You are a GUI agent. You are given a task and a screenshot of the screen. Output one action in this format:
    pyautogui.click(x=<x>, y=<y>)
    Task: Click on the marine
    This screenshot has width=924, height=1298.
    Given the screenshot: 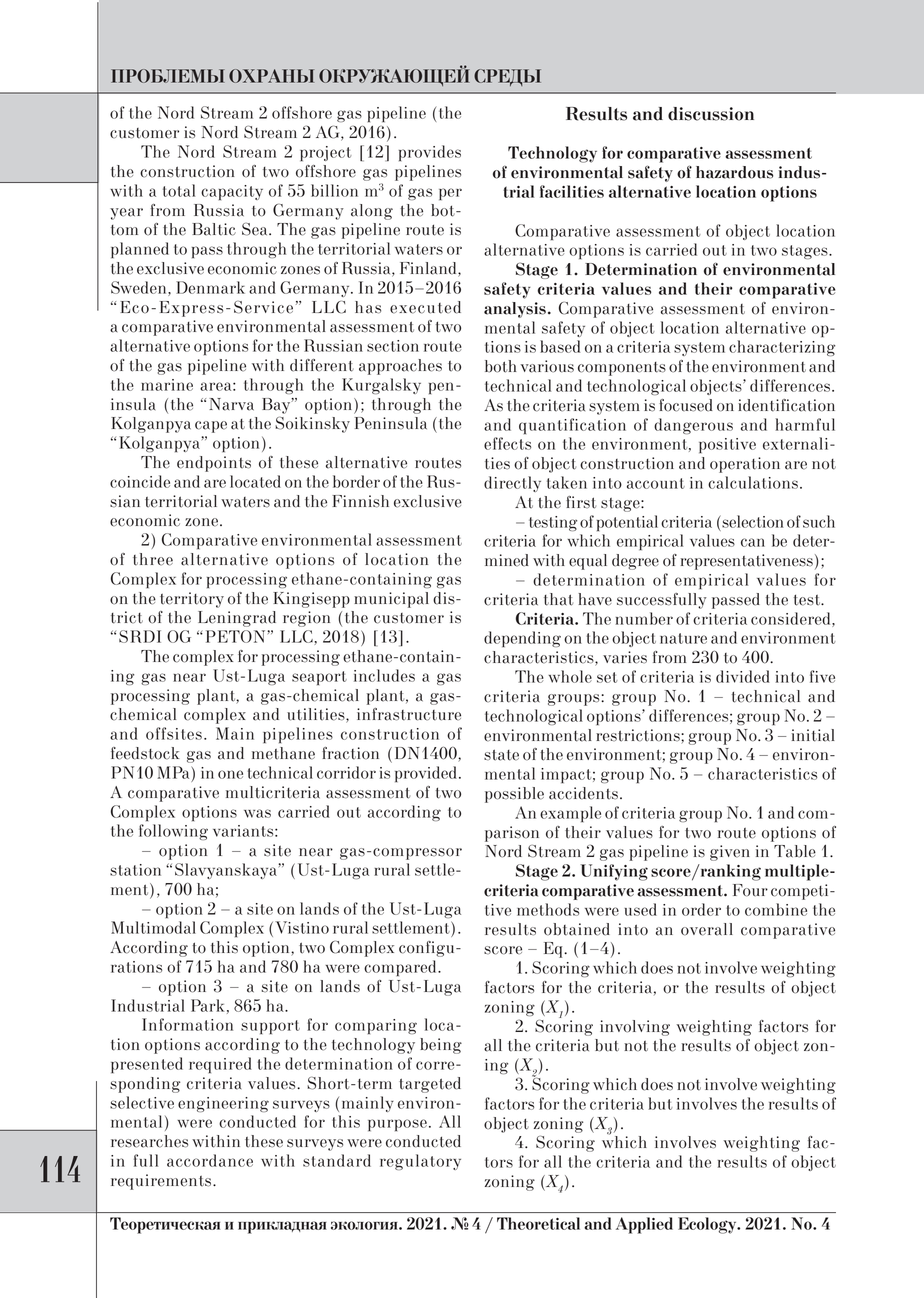 What is the action you would take?
    pyautogui.click(x=167, y=385)
